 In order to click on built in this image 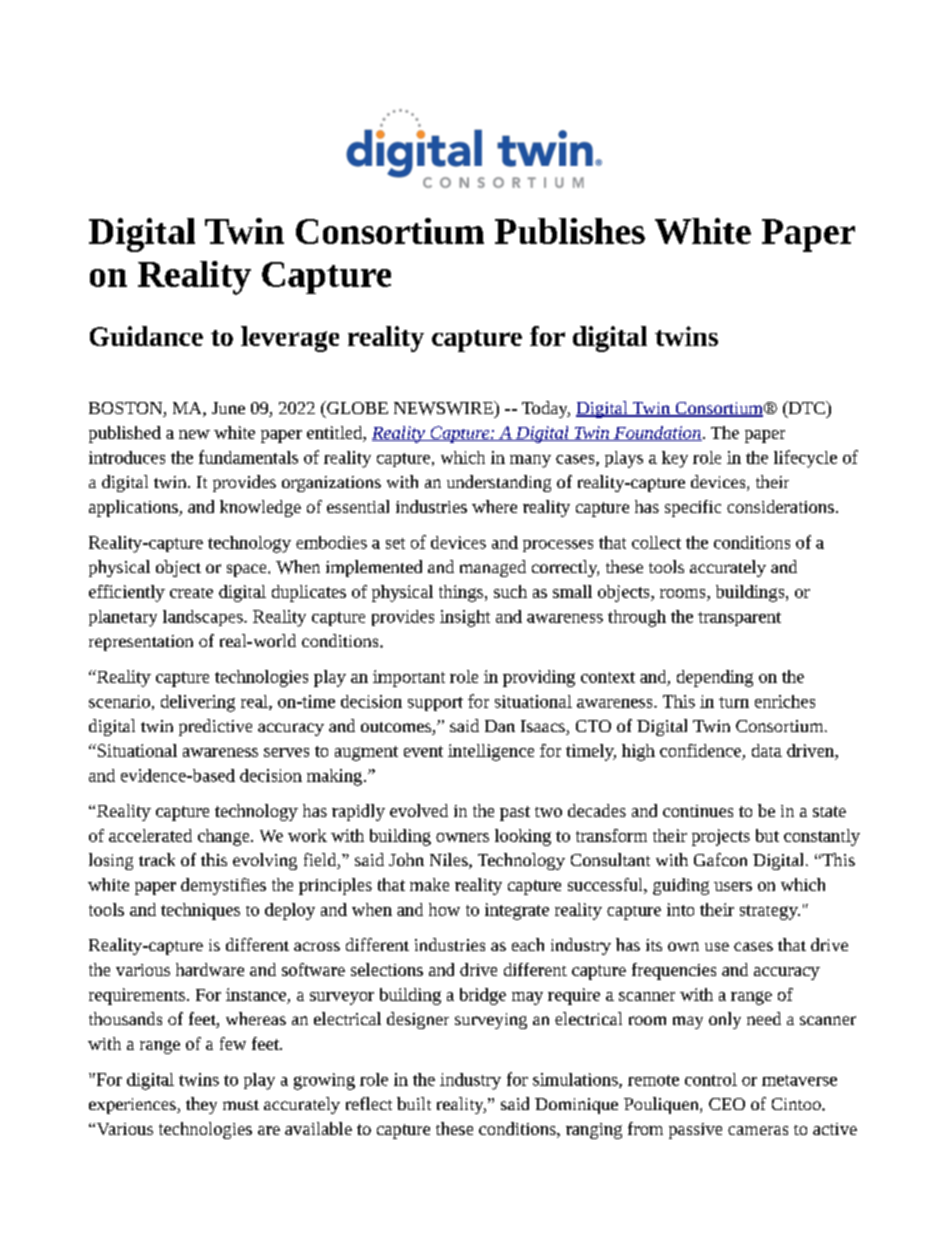, I will do `click(414, 1103)`.
